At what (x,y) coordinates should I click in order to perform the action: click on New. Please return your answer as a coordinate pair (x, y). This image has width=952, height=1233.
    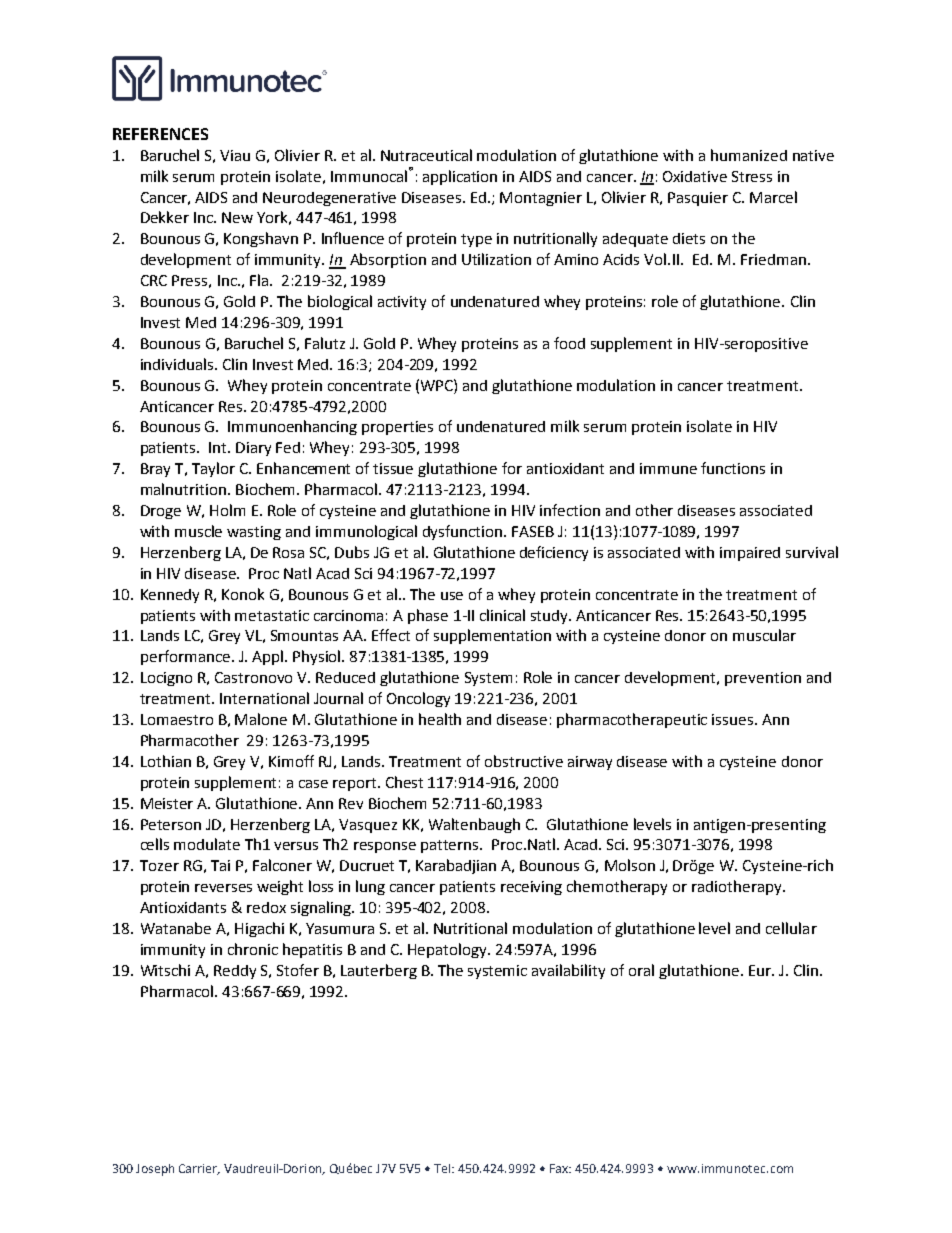
    Looking at the image, I should click on (237, 217).
